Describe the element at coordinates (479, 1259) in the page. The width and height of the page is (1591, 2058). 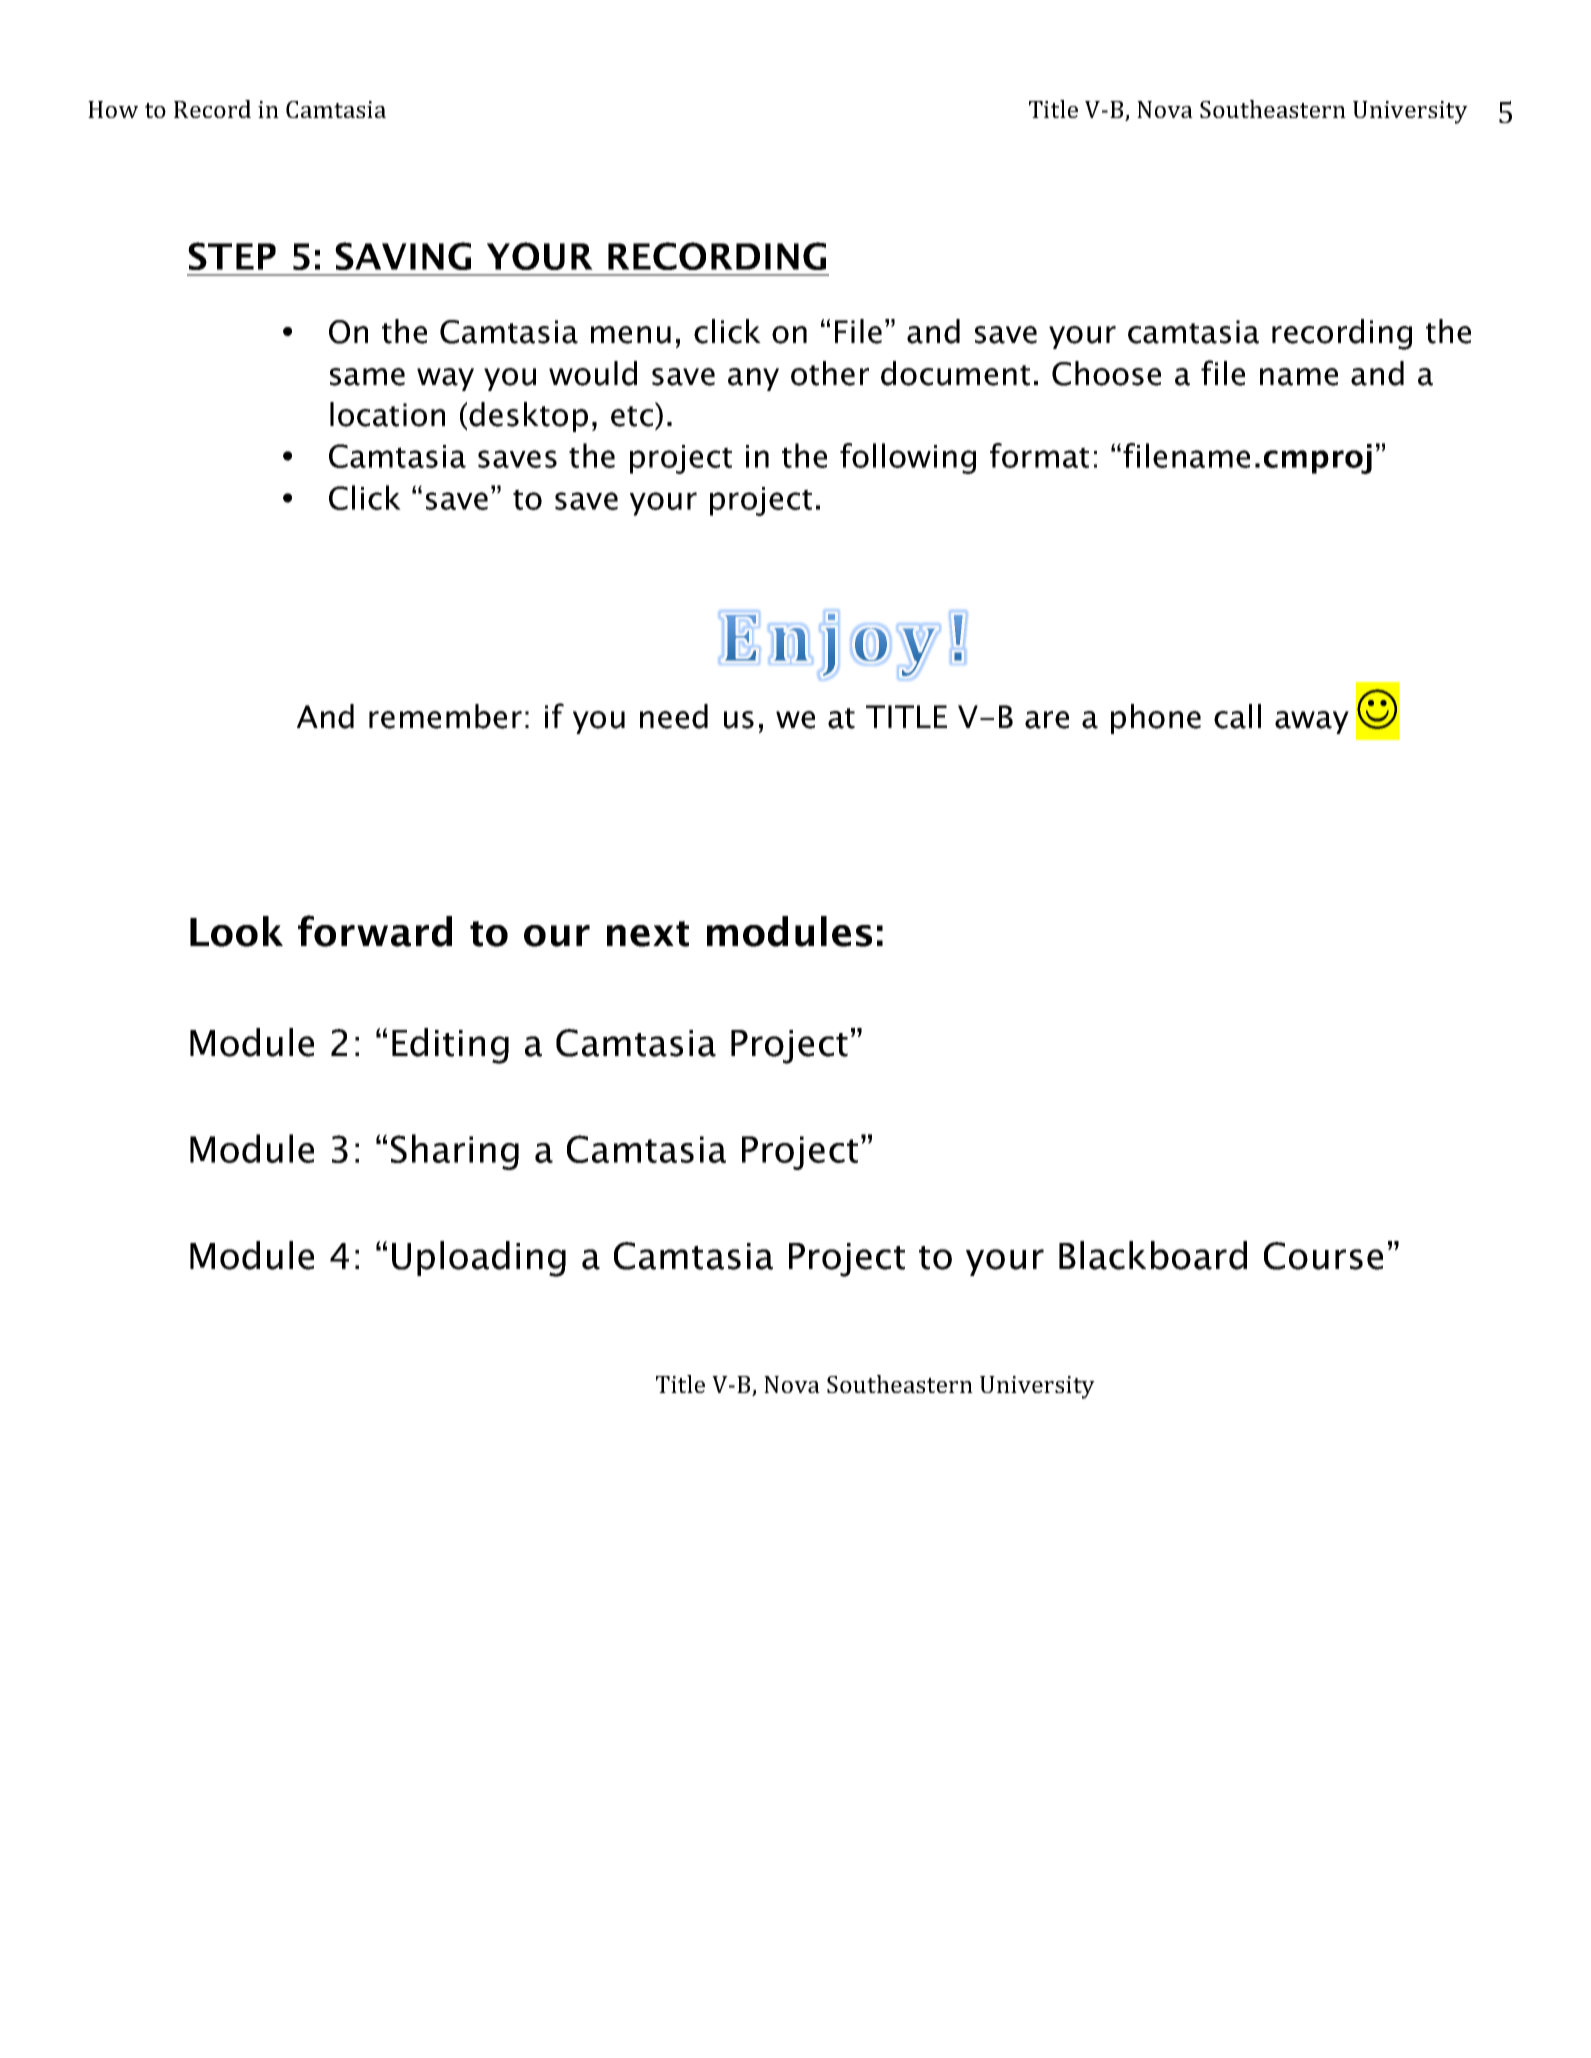
I see `Uploading` at that location.
